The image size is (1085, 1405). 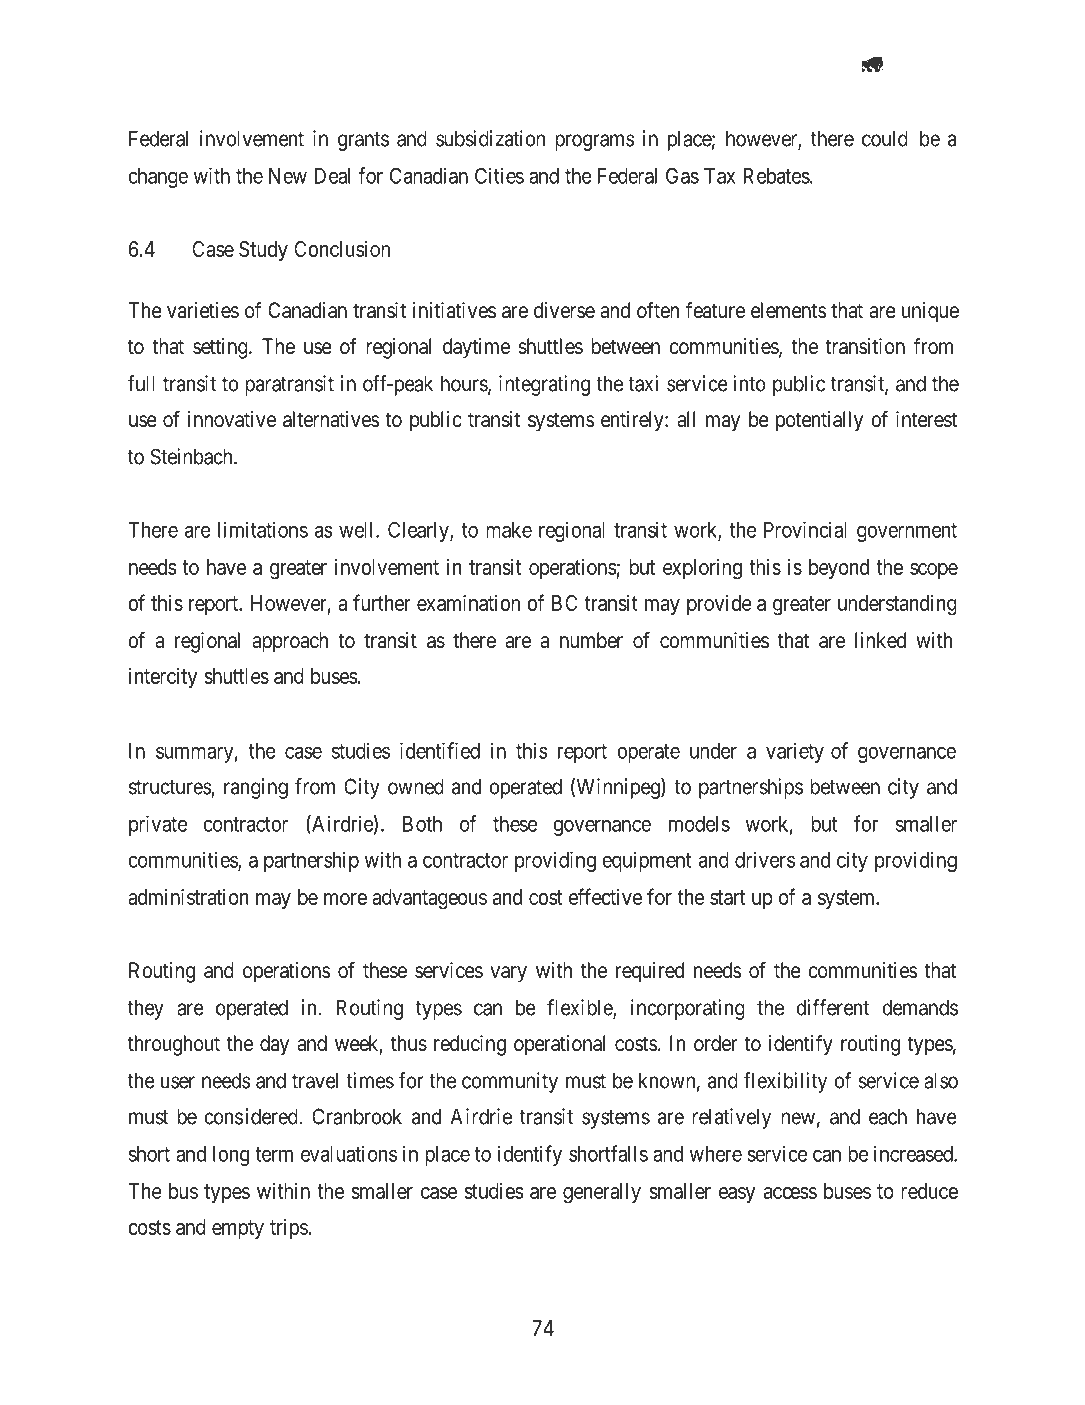 What do you see at coordinates (790, 1193) in the screenshot?
I see `access` at bounding box center [790, 1193].
